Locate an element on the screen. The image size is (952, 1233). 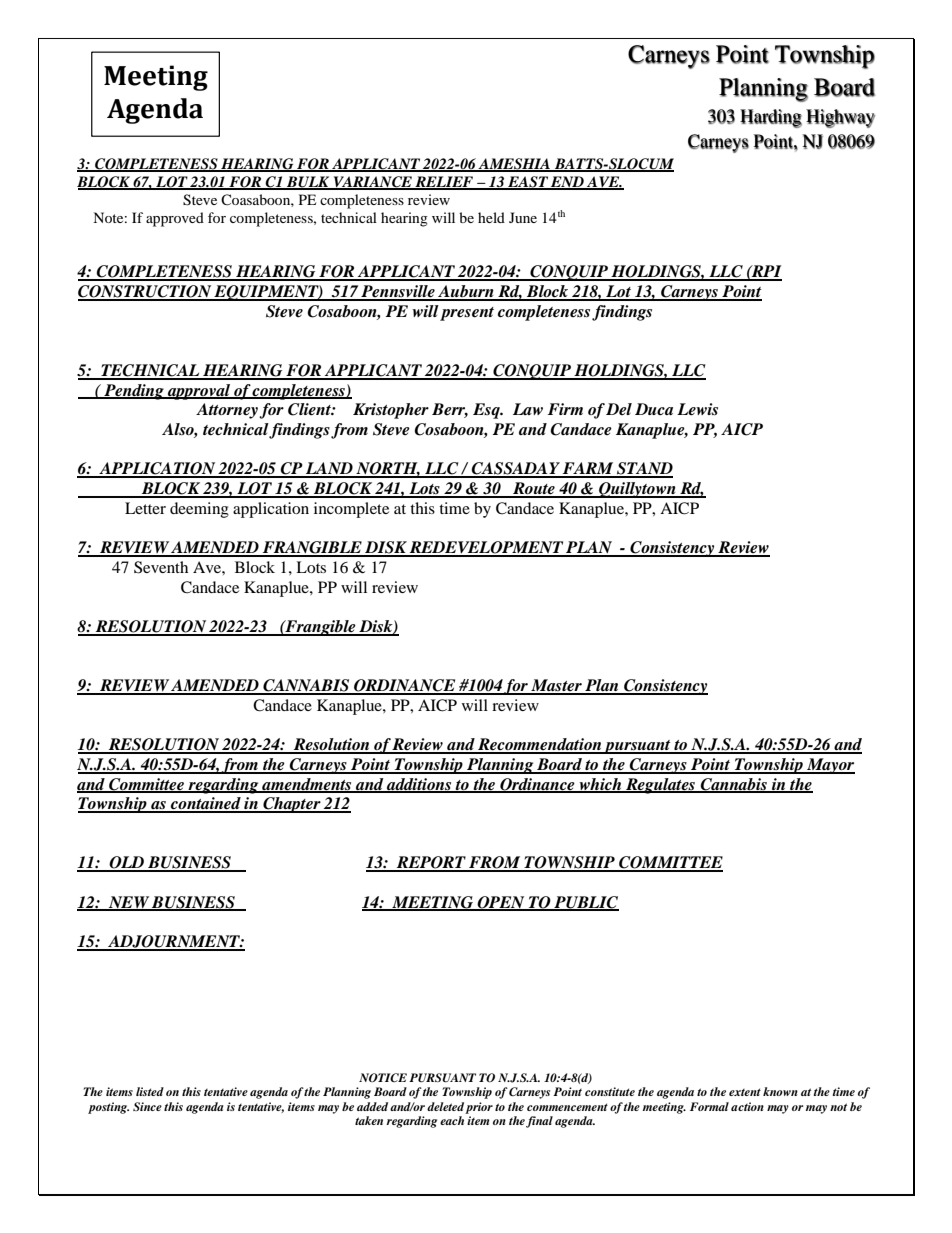
Master is located at coordinates (556, 686).
